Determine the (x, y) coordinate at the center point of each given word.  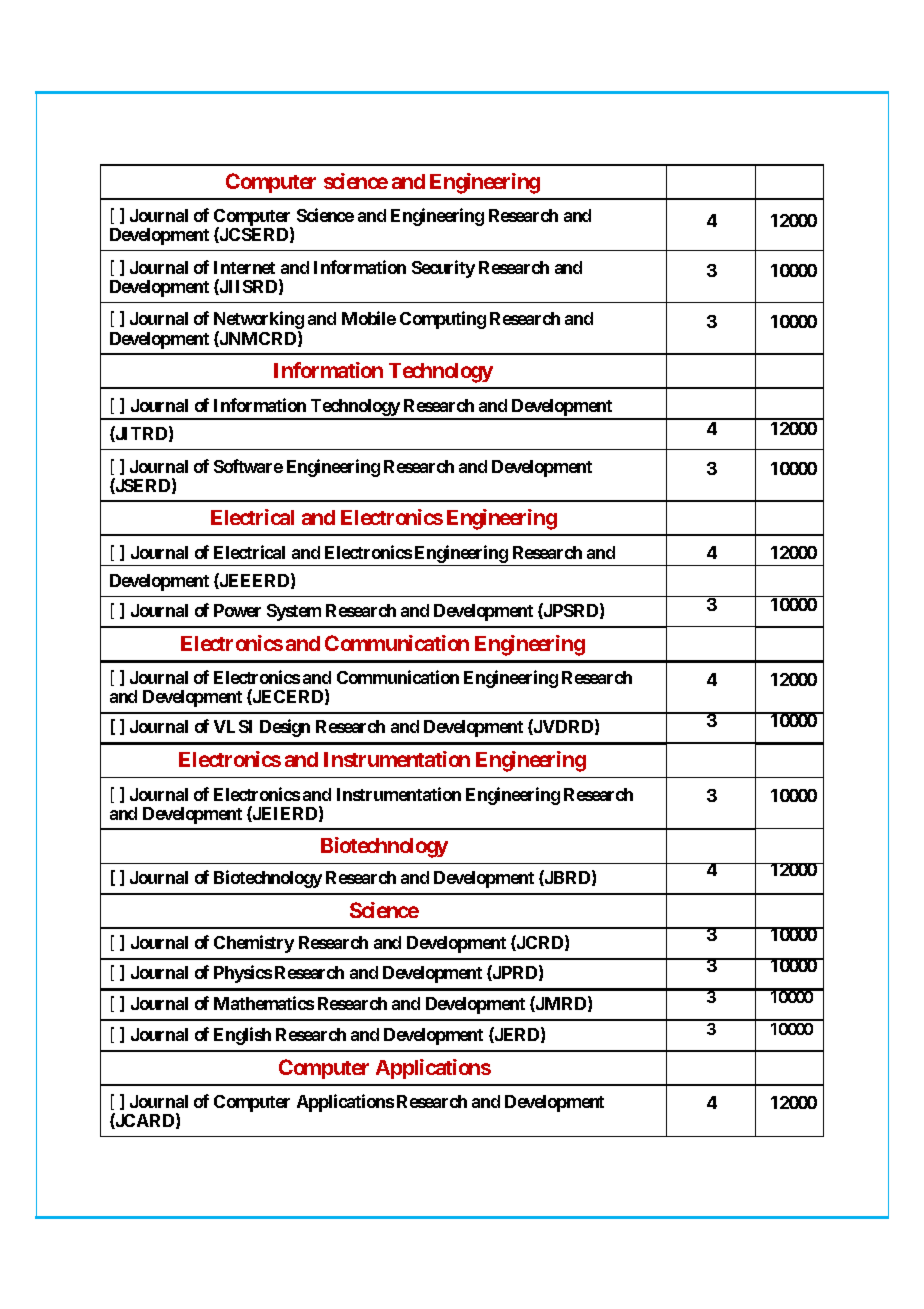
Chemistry (254, 944)
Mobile (369, 318)
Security (443, 269)
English (242, 1036)
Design (285, 728)
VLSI (233, 726)
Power (237, 610)
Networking (259, 321)
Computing (443, 320)
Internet (244, 267)
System (294, 612)
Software (248, 466)
